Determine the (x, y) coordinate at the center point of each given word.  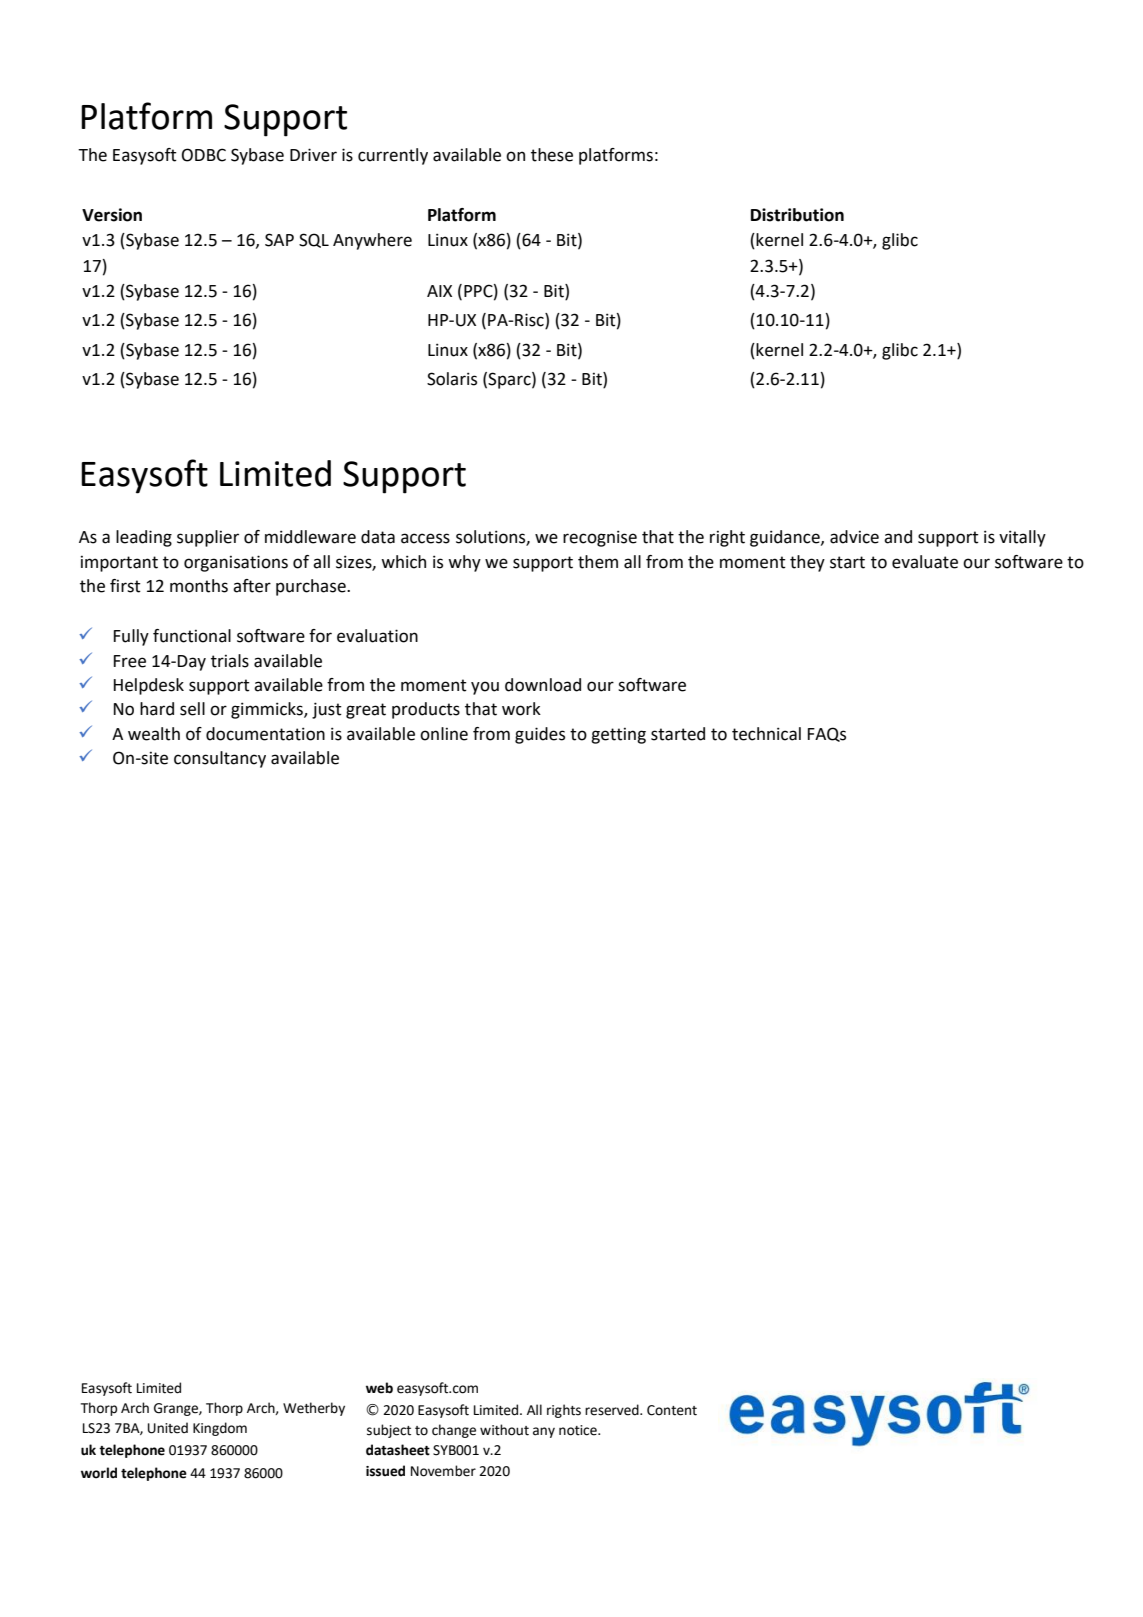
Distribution (797, 215)
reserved (613, 1410)
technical (766, 734)
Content (672, 1410)
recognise (600, 538)
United (168, 1428)
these (552, 155)
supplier (208, 538)
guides (540, 735)
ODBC (204, 155)
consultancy (220, 759)
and (898, 537)
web (379, 1388)
